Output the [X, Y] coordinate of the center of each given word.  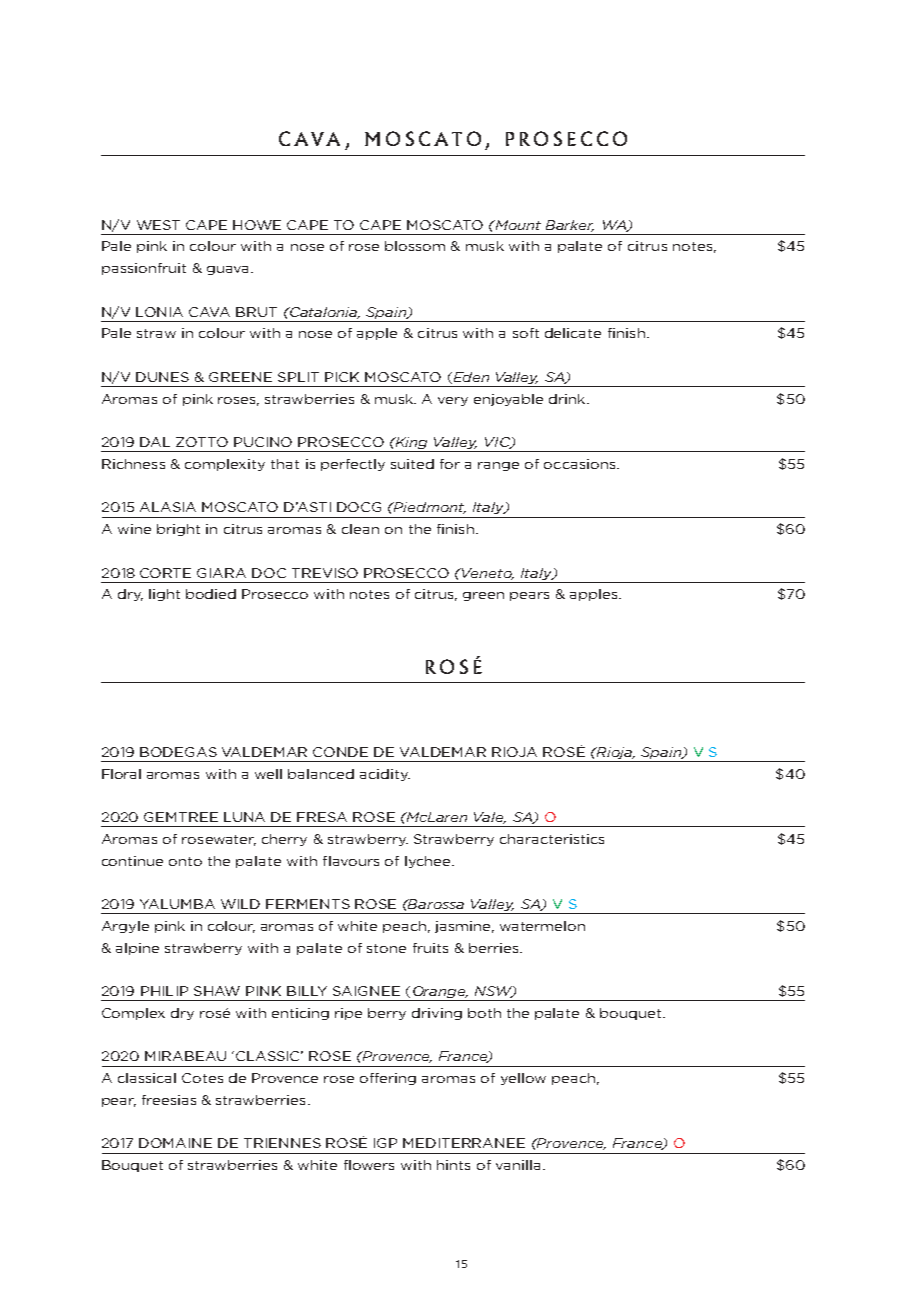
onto [185, 861]
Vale [490, 818]
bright [178, 530]
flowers [369, 1165]
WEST [158, 225]
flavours [351, 861]
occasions [581, 464]
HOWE [257, 225]
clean [360, 529]
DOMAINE [175, 1143]
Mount [517, 225]
